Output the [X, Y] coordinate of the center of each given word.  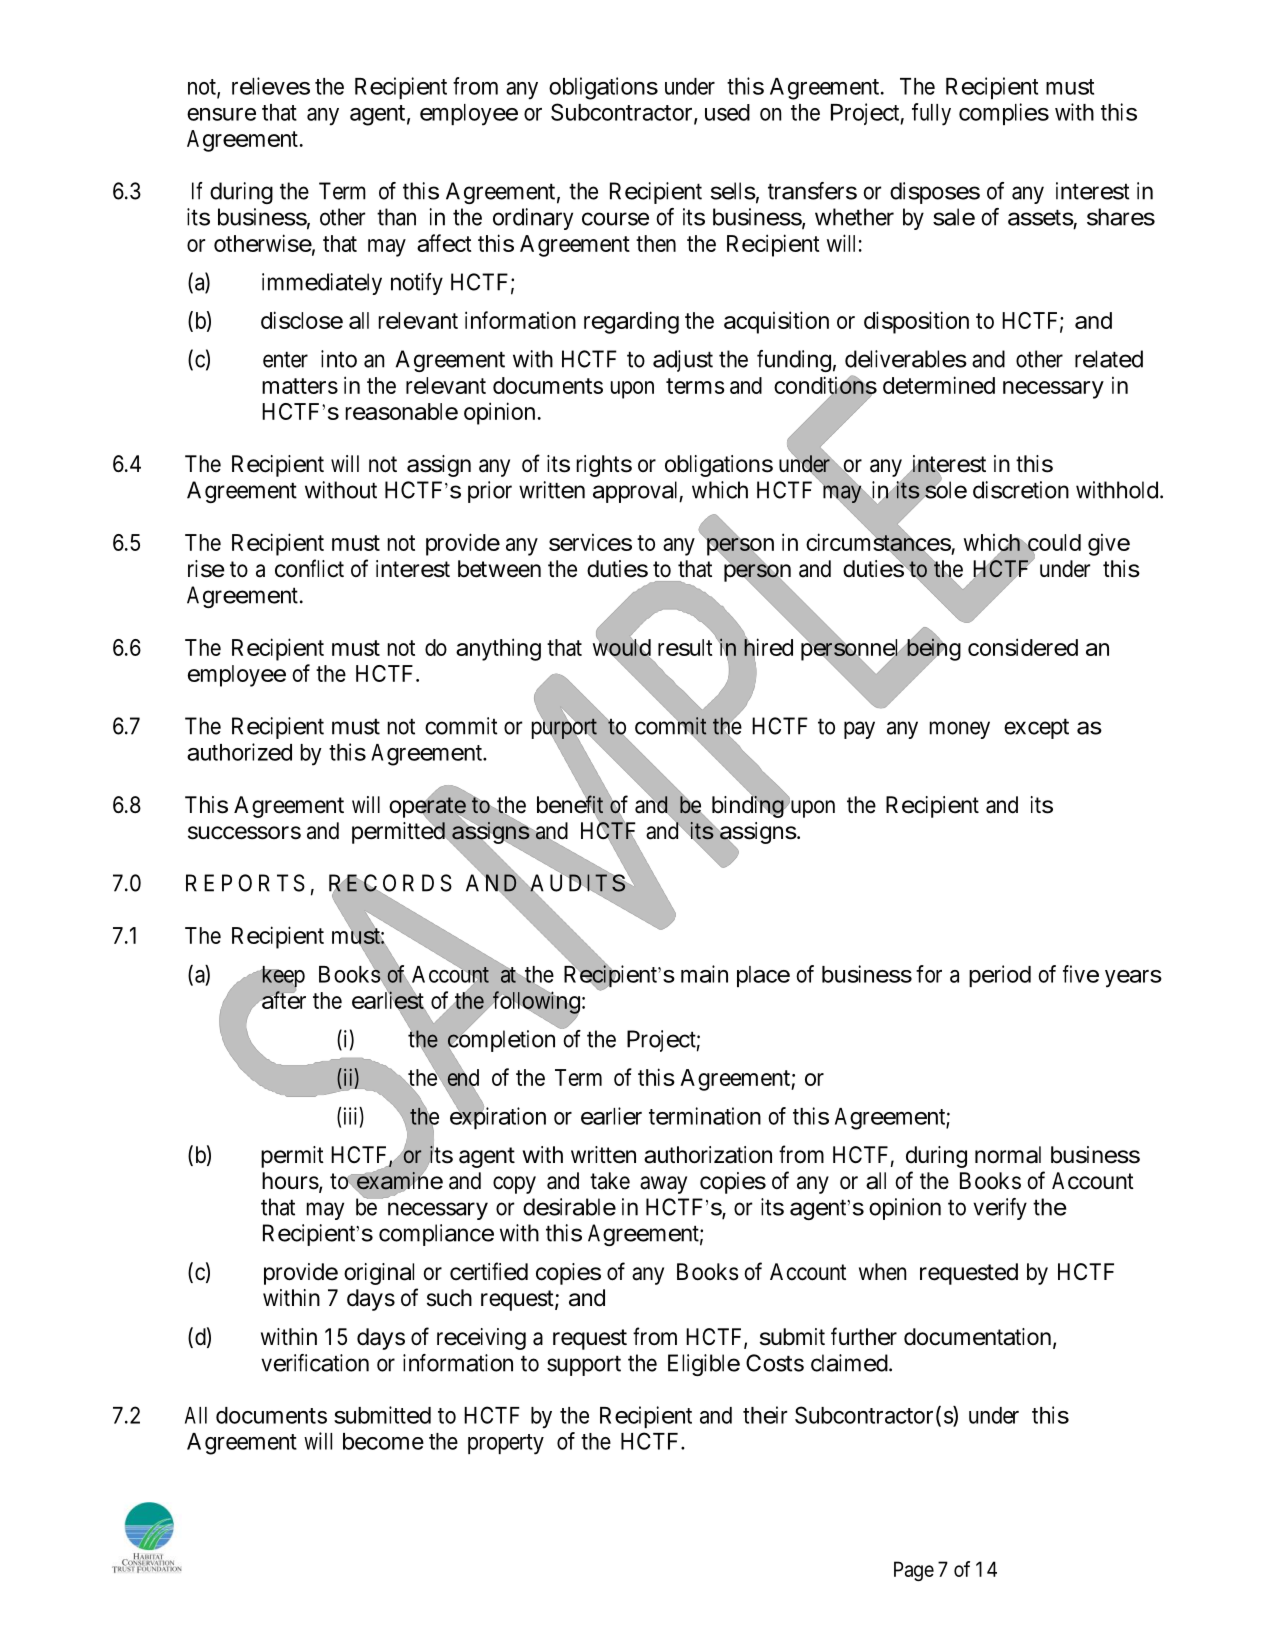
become [383, 1441]
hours [290, 1181]
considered [1023, 647]
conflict [309, 568]
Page [914, 1571]
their [765, 1415]
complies [1004, 114]
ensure [221, 114]
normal [1008, 1155]
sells [733, 191]
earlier [611, 1116]
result [685, 647]
